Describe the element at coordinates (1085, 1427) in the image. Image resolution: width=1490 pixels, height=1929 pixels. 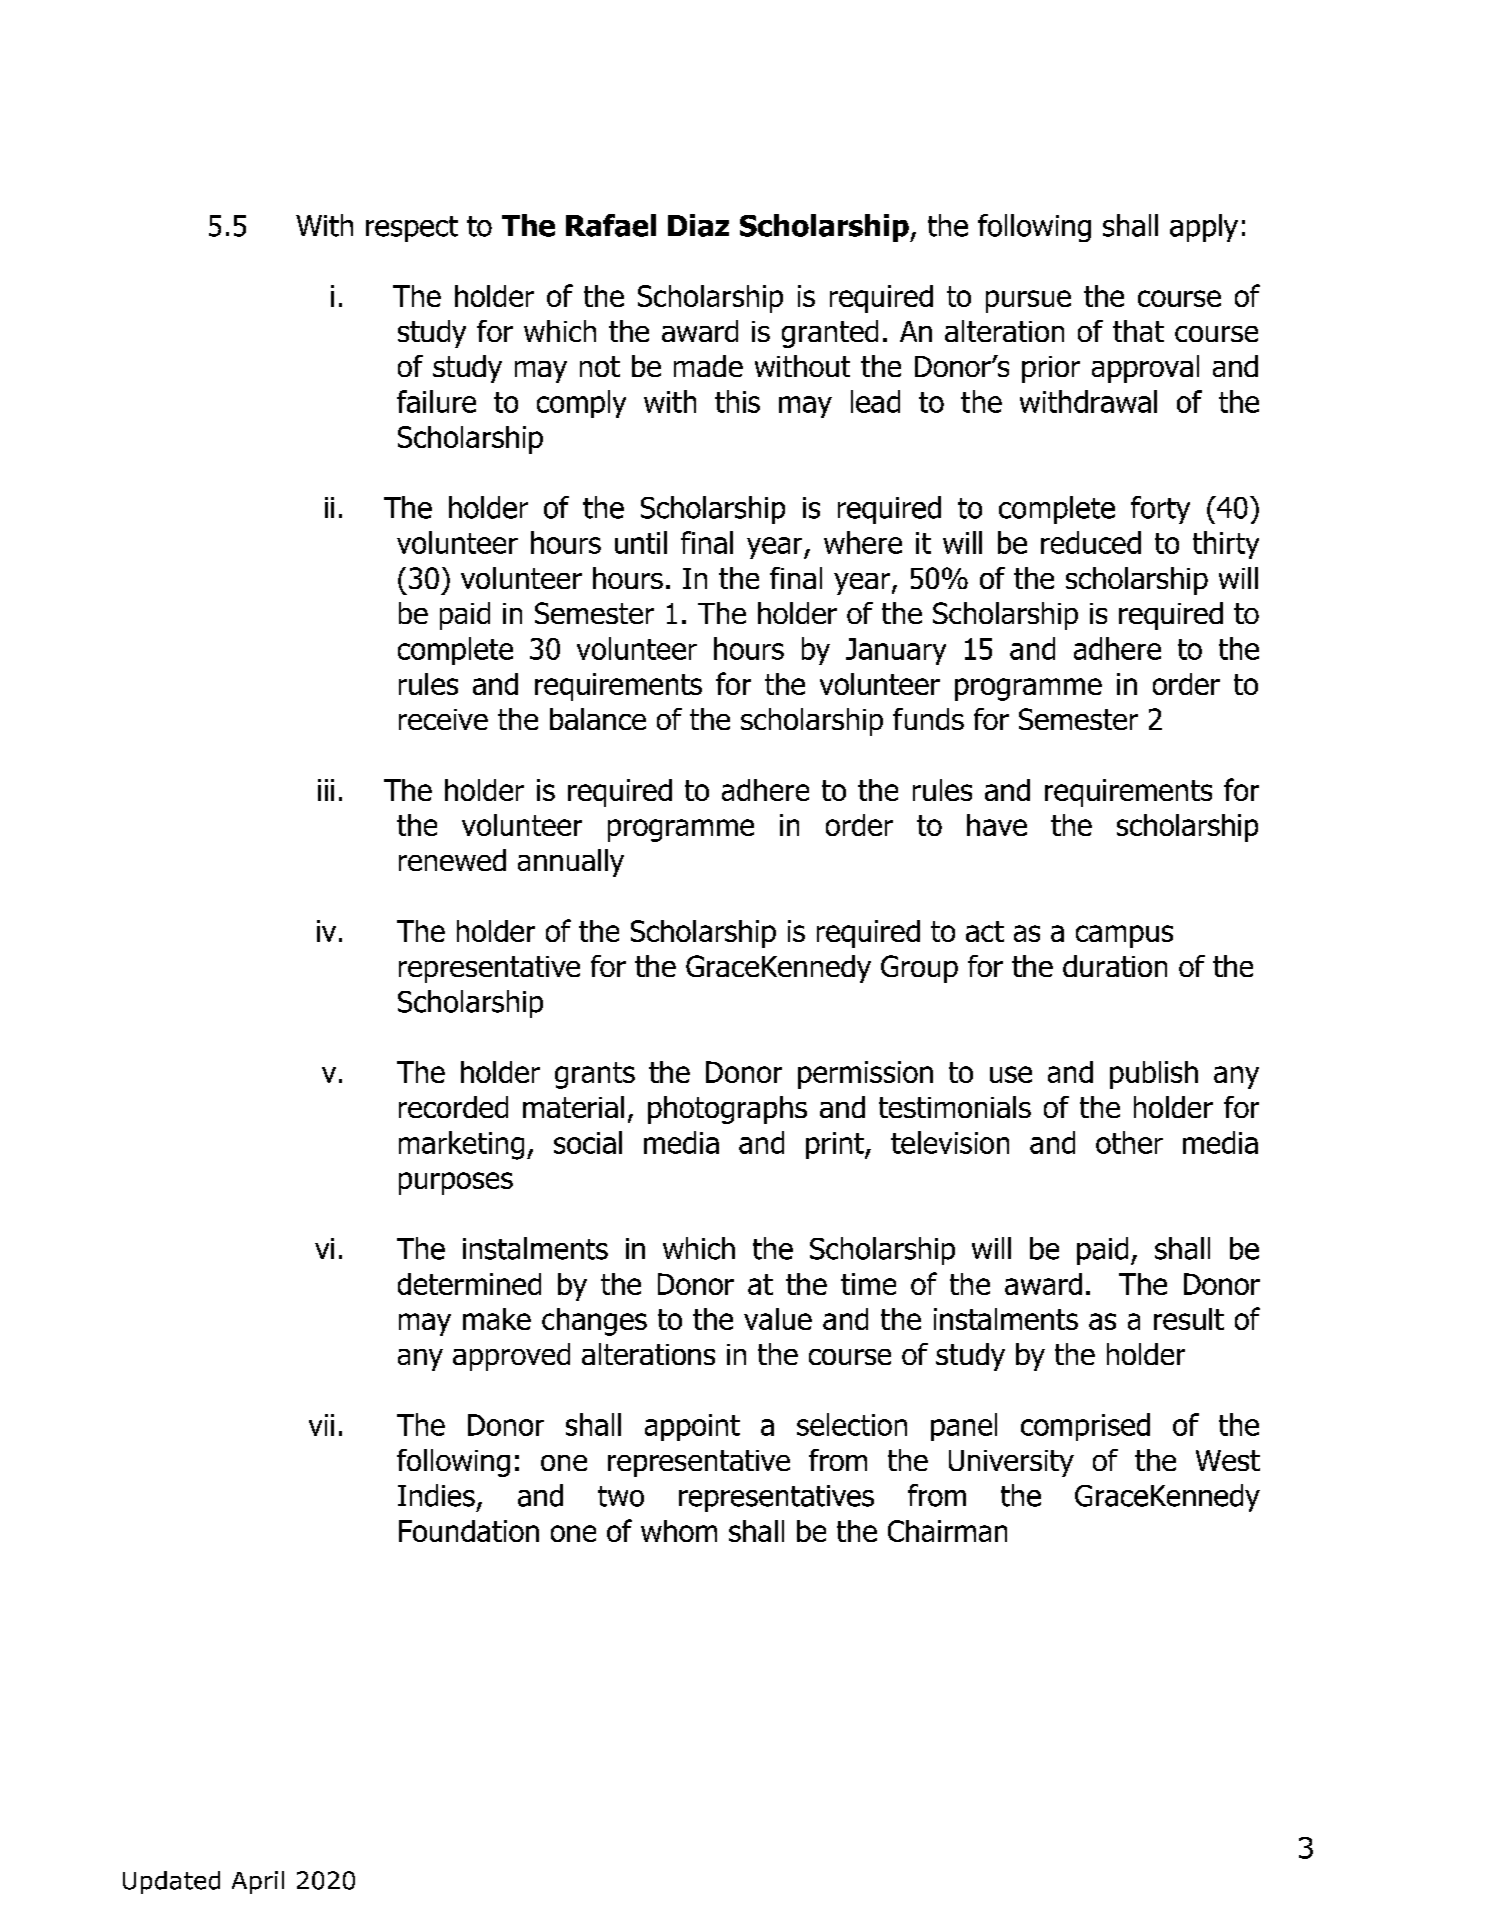
I see `comprised` at that location.
